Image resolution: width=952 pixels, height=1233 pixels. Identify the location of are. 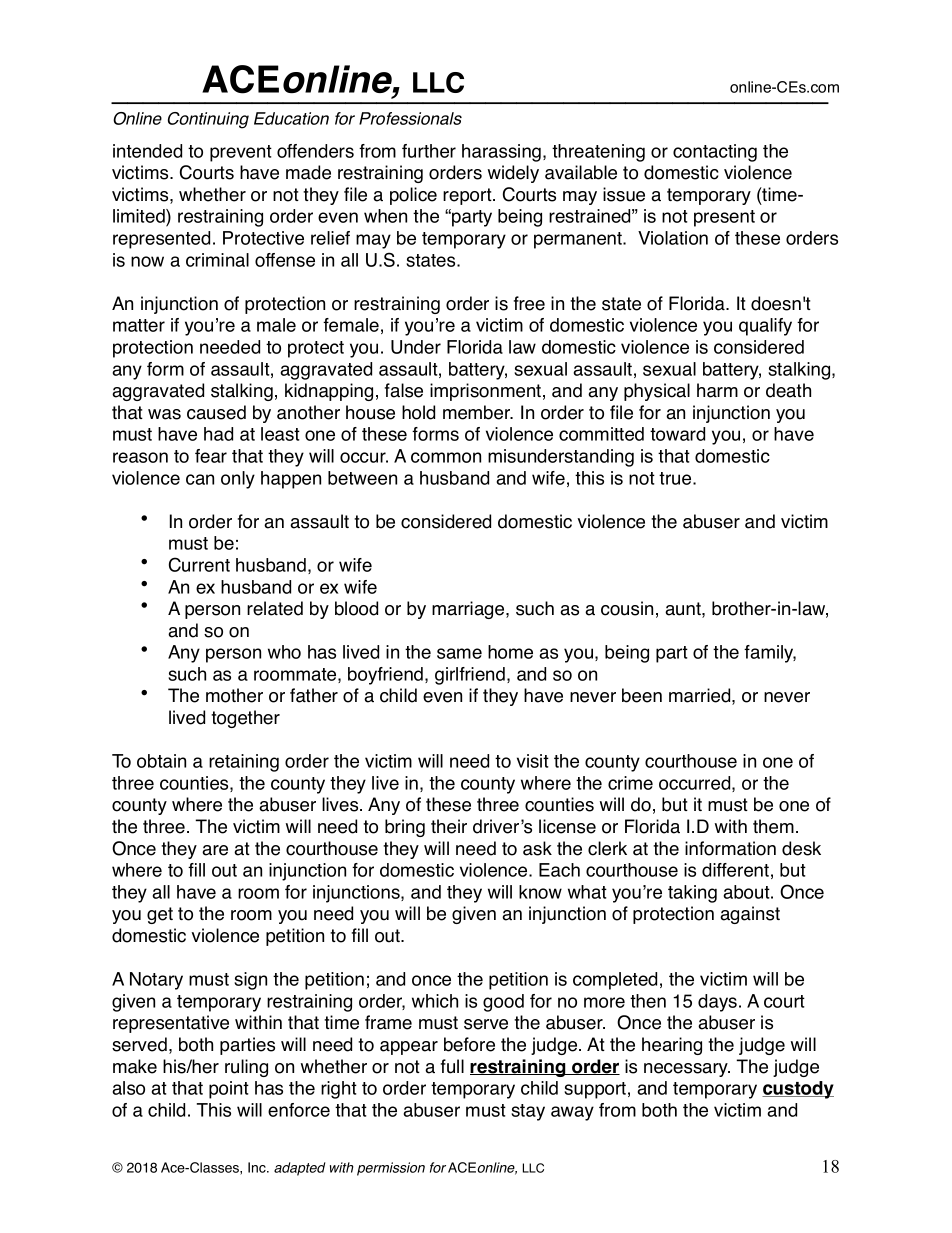
(215, 850).
